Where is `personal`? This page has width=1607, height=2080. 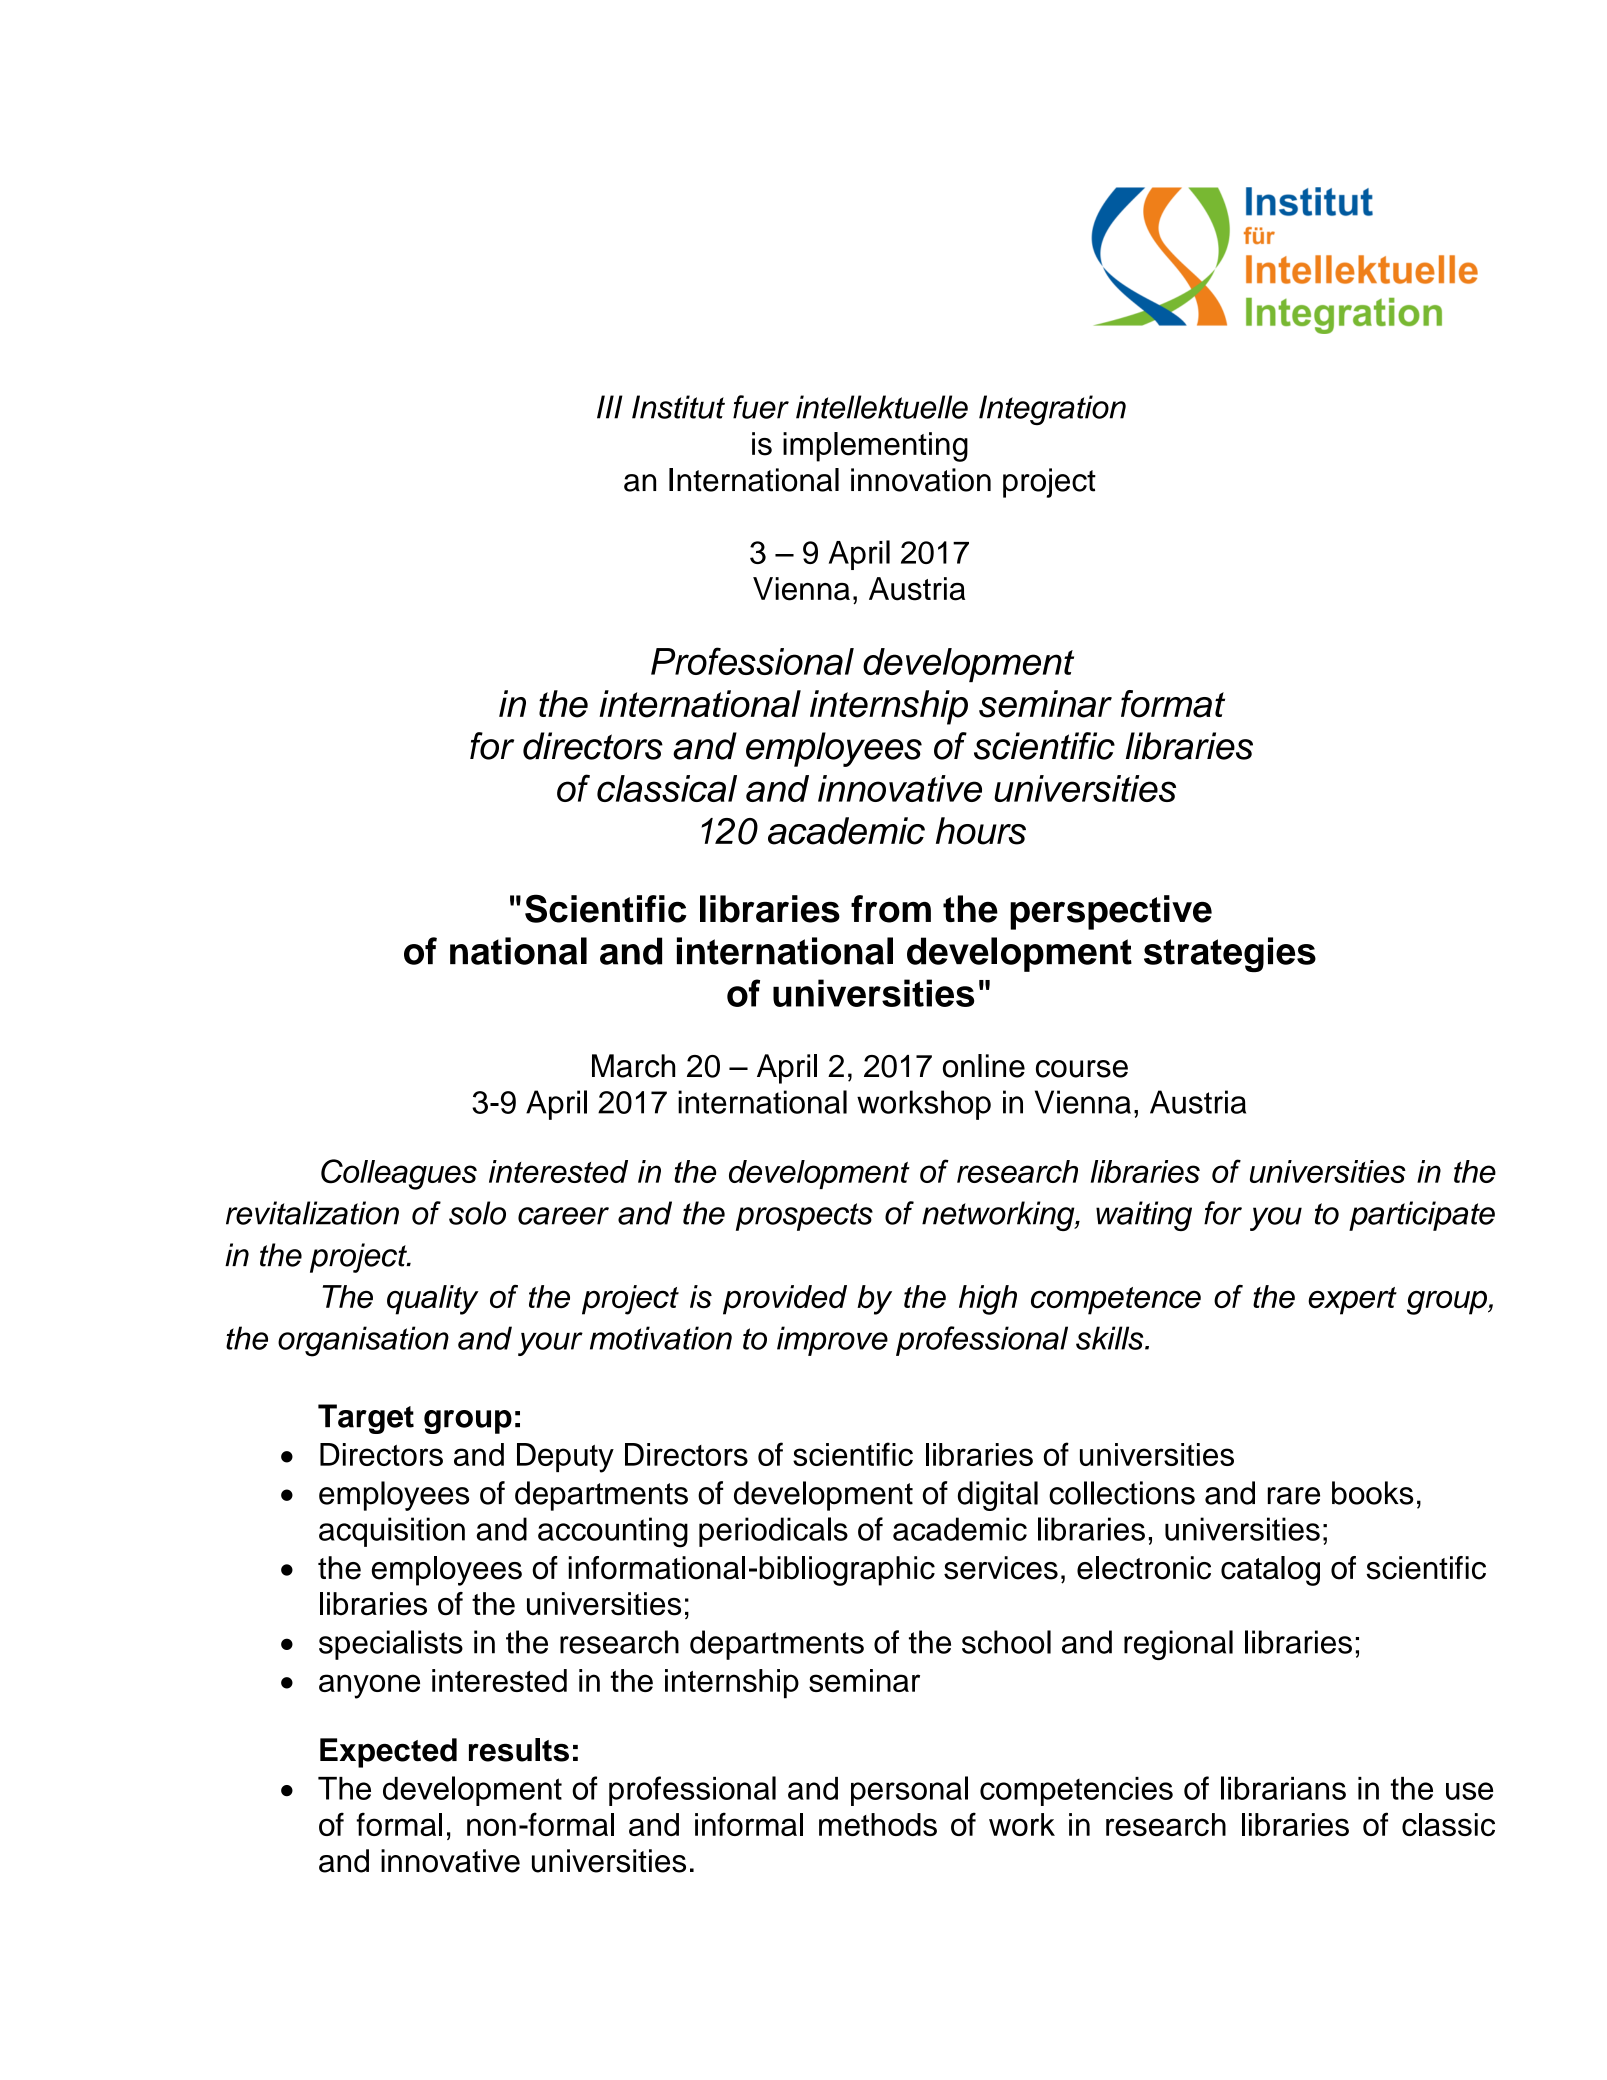 personal is located at coordinates (909, 1791).
